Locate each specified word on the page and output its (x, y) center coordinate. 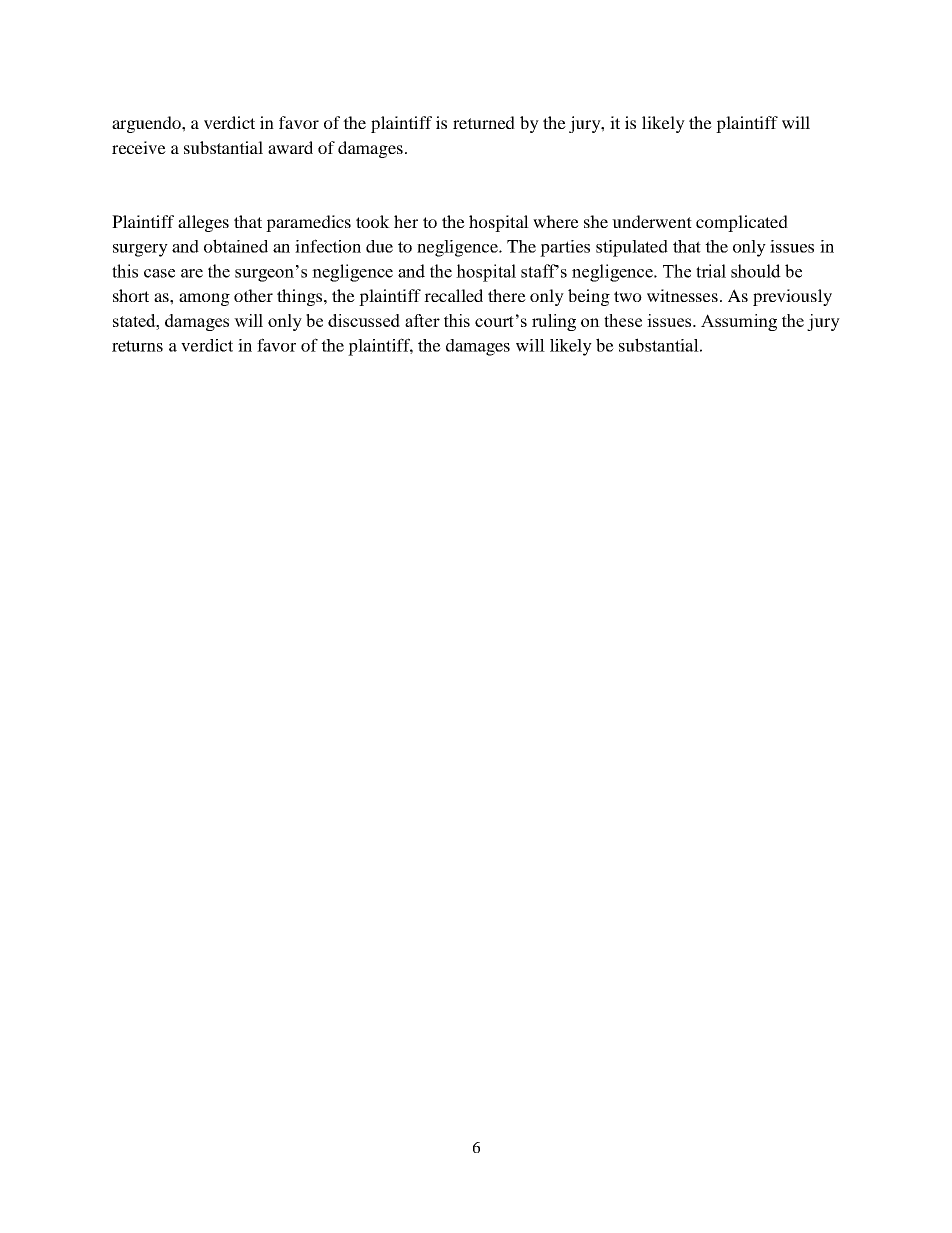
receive (139, 147)
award (290, 147)
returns (137, 346)
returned (484, 122)
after (422, 320)
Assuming (739, 322)
